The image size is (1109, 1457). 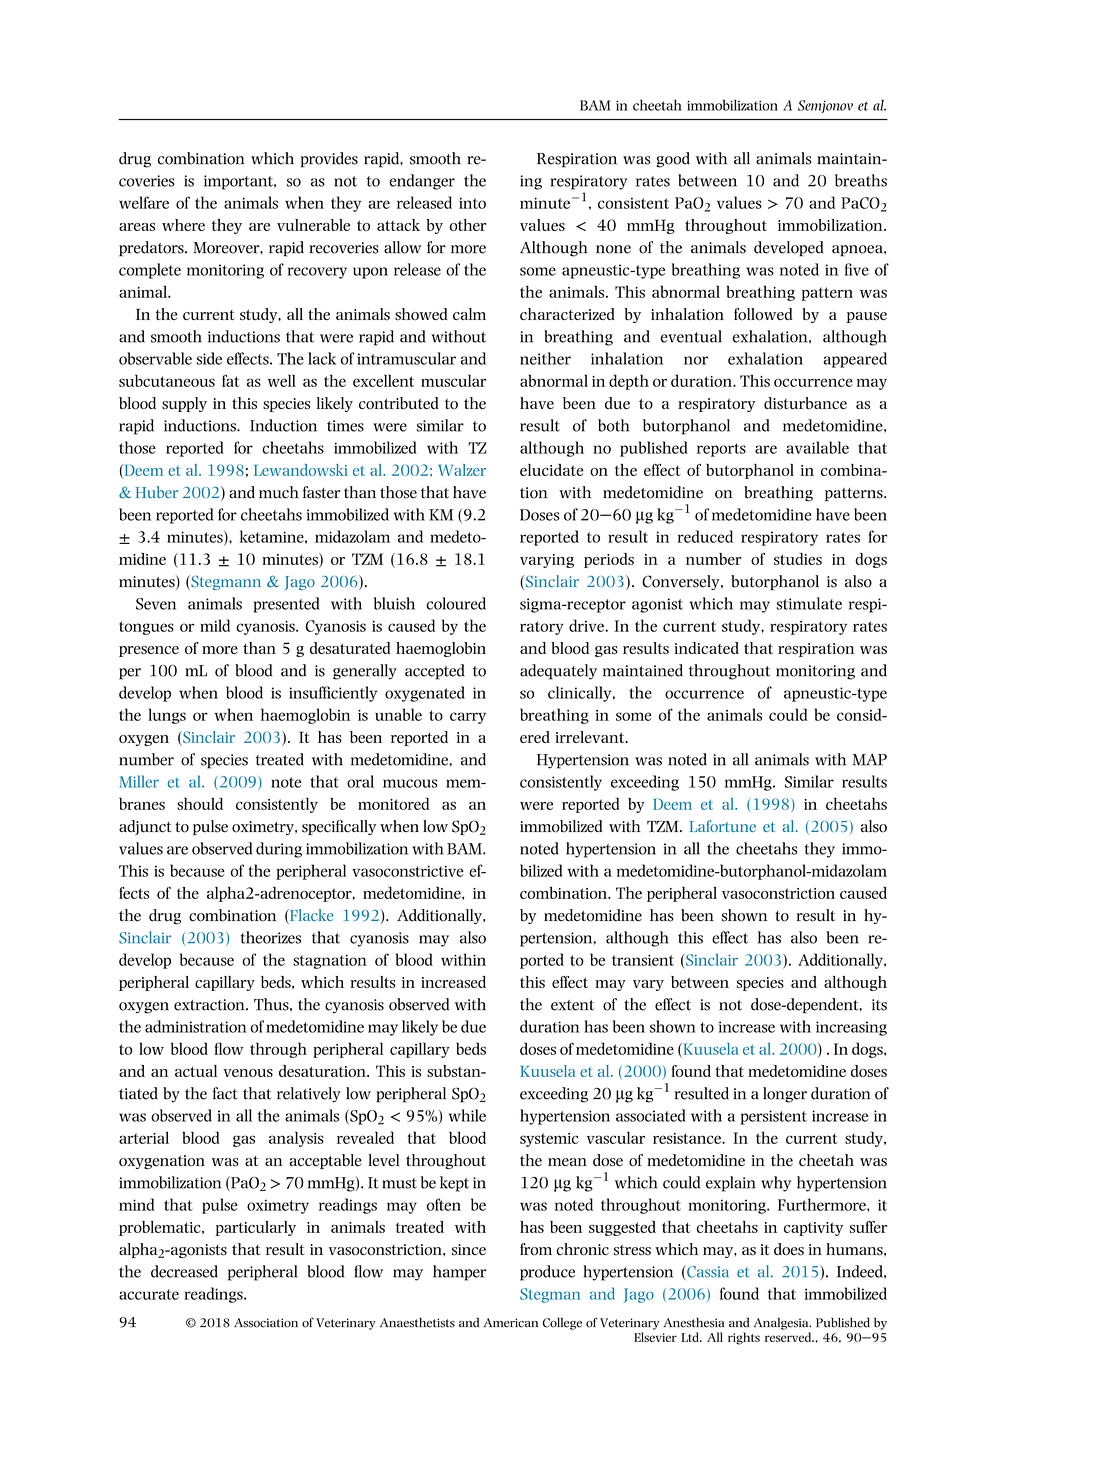 What do you see at coordinates (472, 203) in the page?
I see `into` at bounding box center [472, 203].
